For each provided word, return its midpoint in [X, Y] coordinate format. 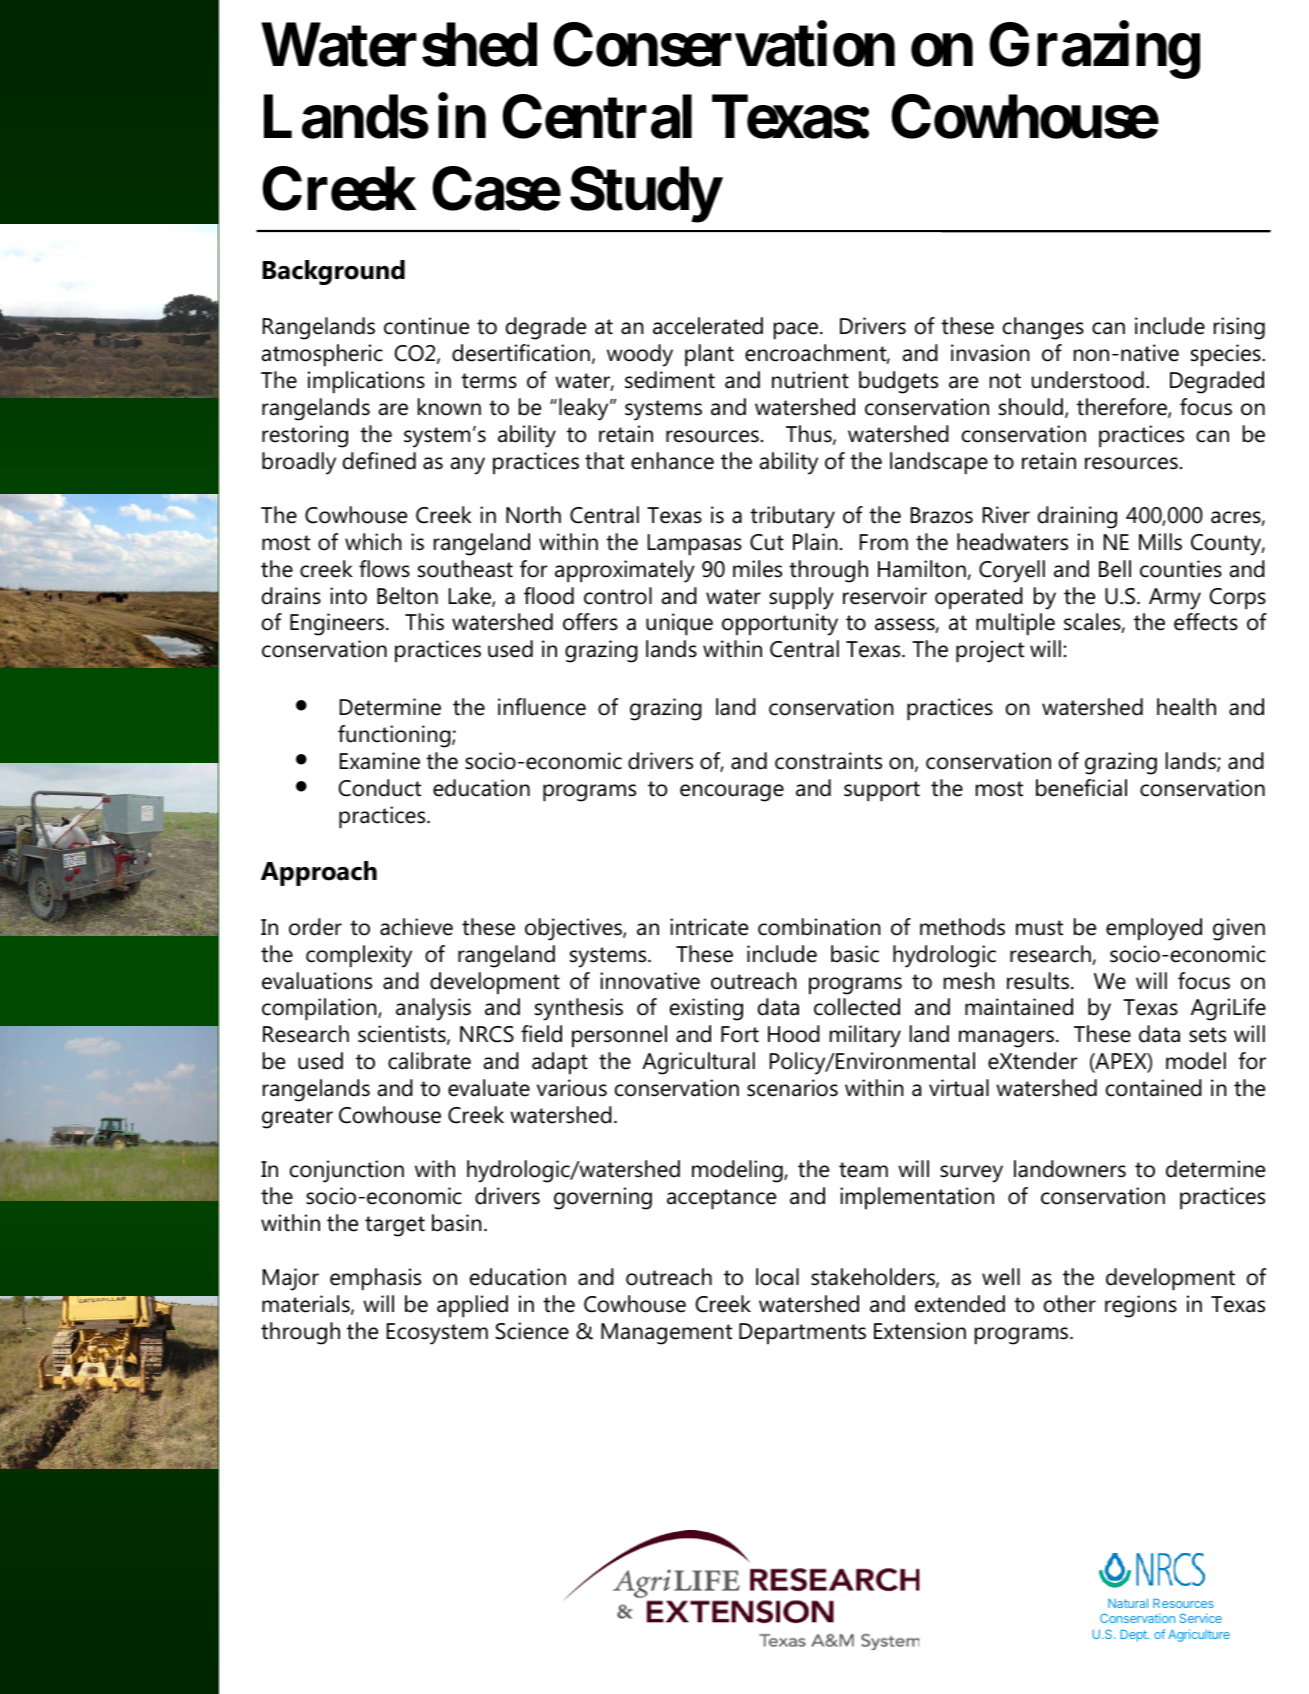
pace [797, 331]
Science [532, 1331]
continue [426, 326]
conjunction [347, 1171]
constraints [828, 761]
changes [1043, 328]
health [1186, 707]
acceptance [721, 1199]
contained [1154, 1088]
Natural [1128, 1603]
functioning [395, 736]
